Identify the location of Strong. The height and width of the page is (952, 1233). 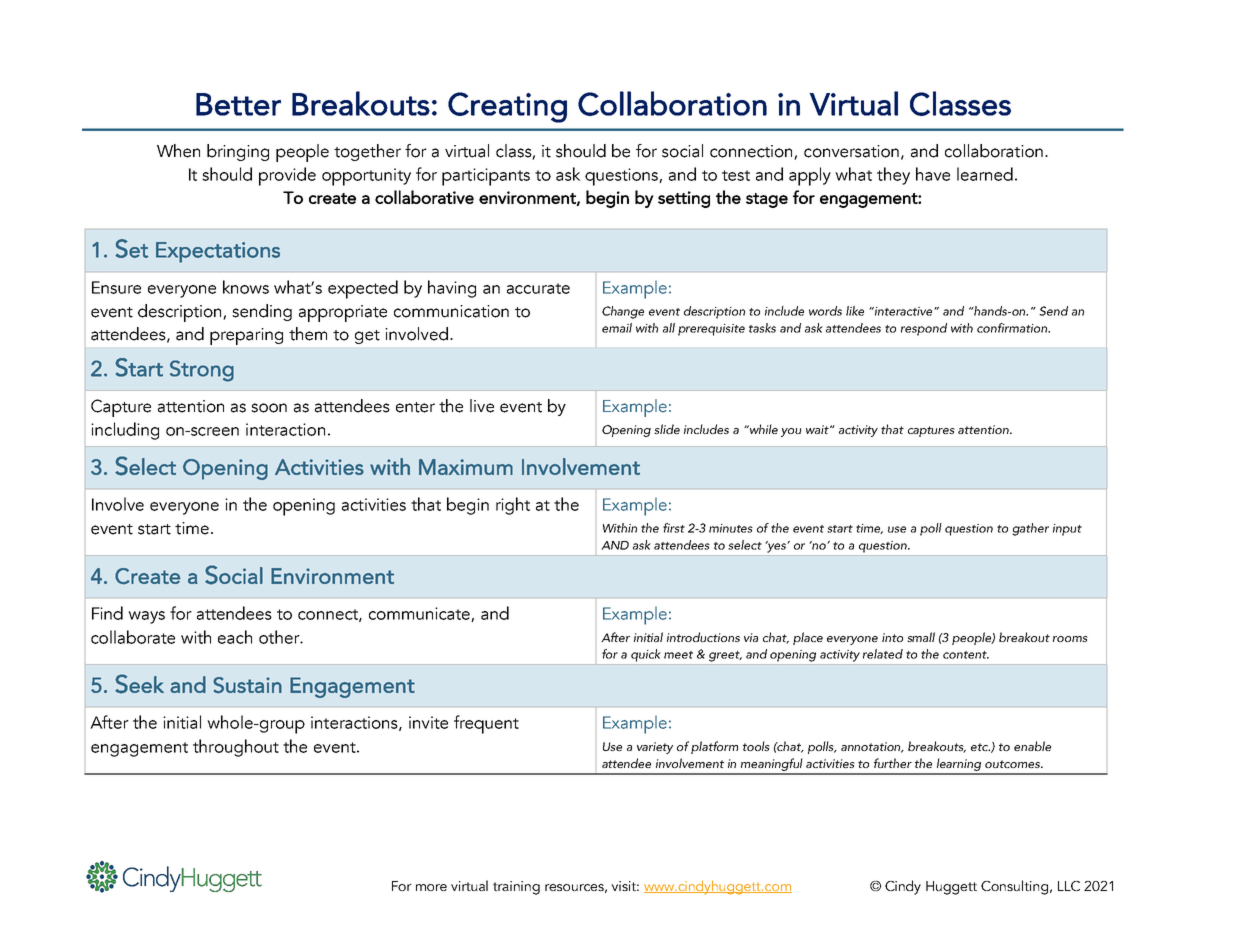
(202, 371).
